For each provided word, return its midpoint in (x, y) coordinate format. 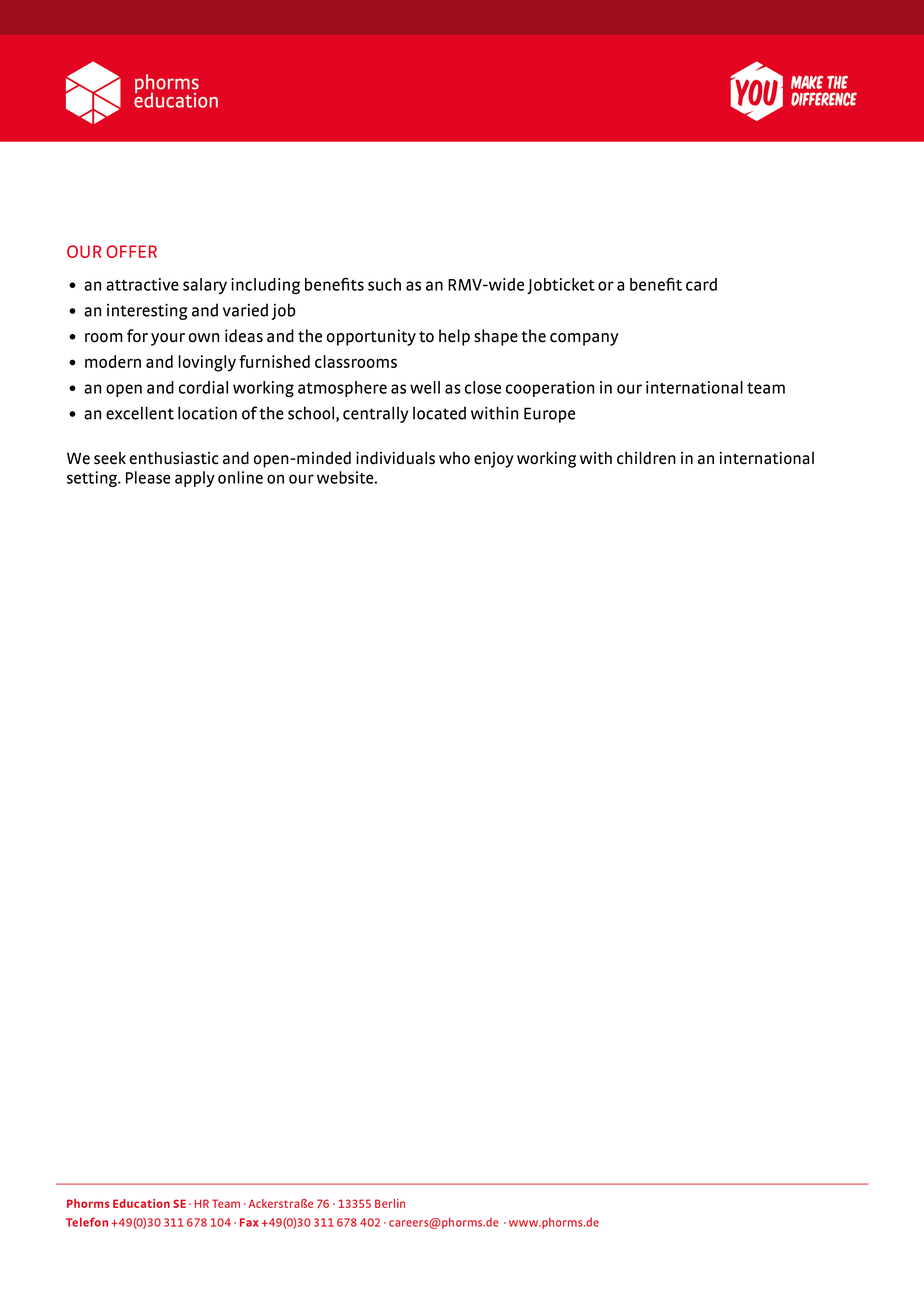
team (766, 388)
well (425, 387)
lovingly (207, 363)
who (454, 458)
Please (148, 477)
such (384, 284)
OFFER (132, 251)
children (646, 458)
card (701, 284)
